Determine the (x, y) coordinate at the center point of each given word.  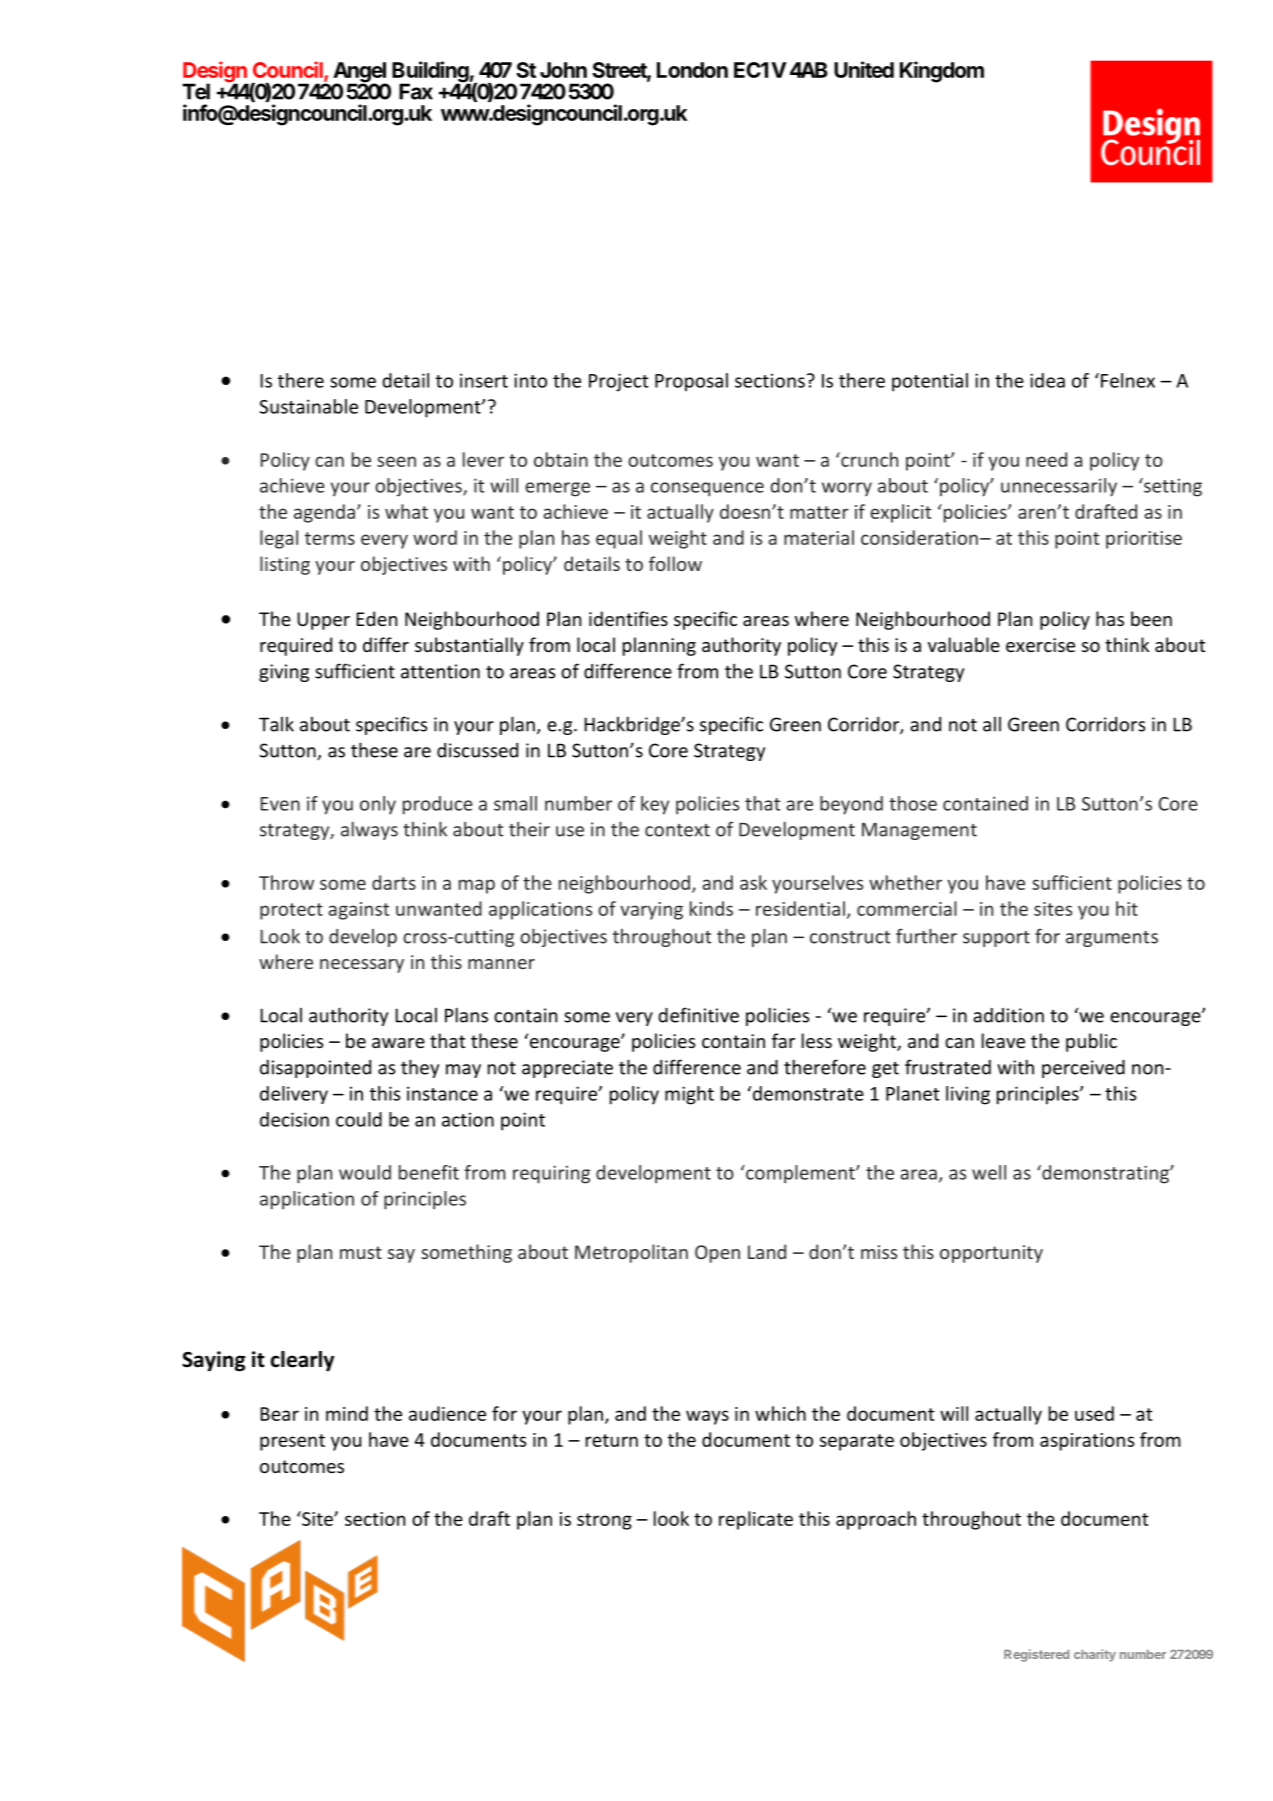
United (864, 69)
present (292, 1442)
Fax (416, 91)
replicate (756, 1520)
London (692, 70)
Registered (1036, 1655)
